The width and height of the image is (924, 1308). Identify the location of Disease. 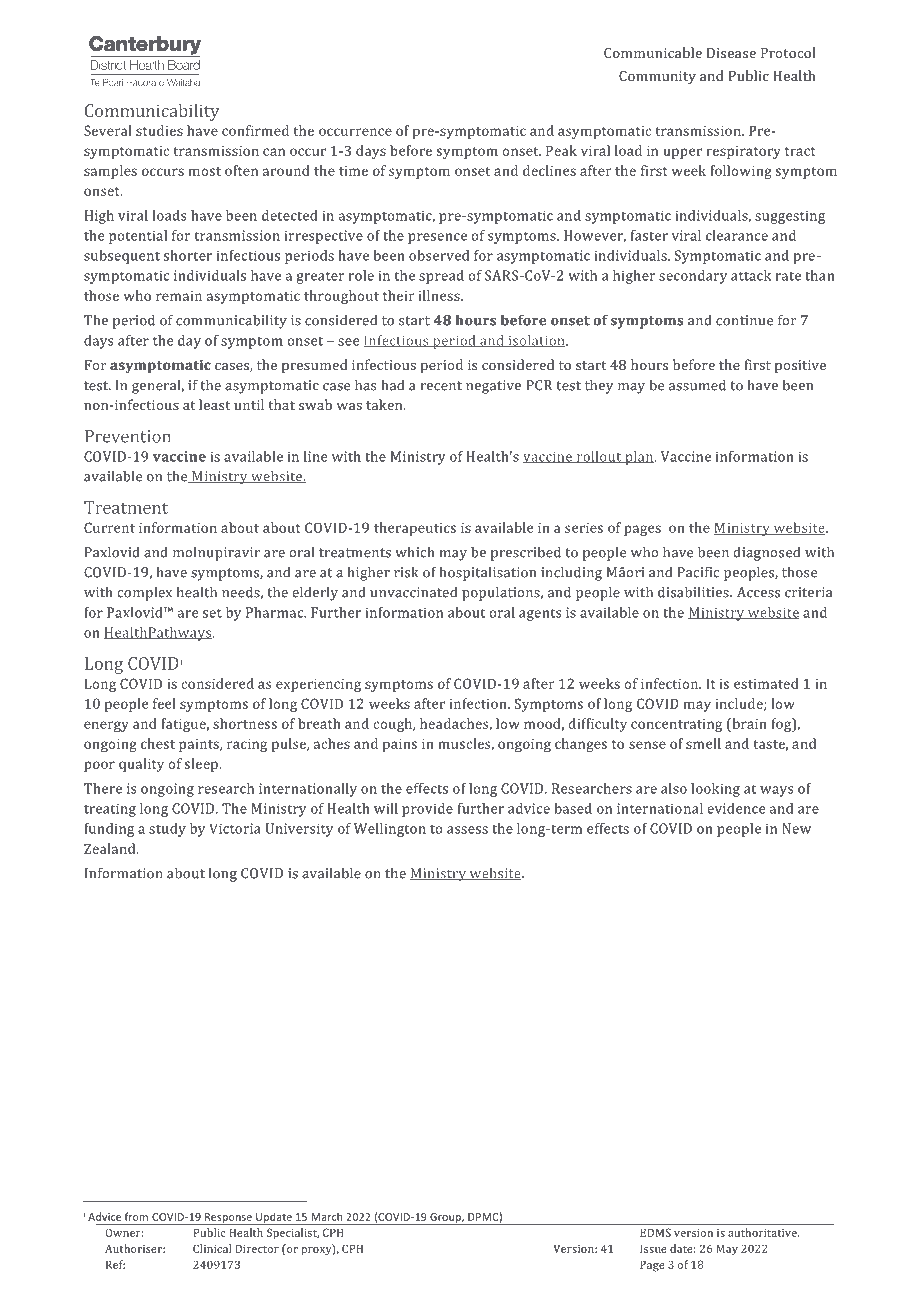
(731, 53).
